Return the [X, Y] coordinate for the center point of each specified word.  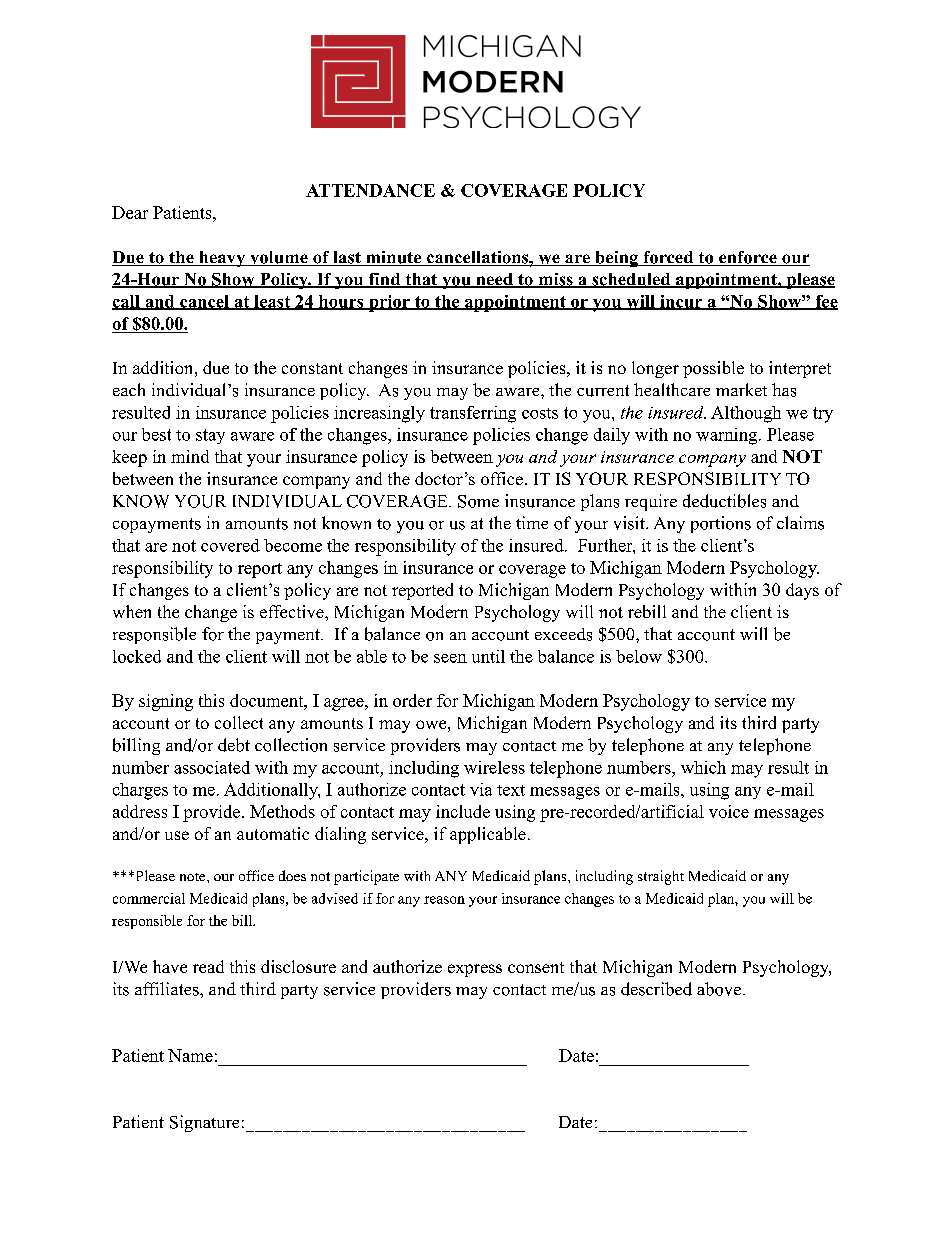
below [639, 656]
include [463, 811]
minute [393, 258]
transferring [473, 414]
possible [713, 369]
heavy [222, 259]
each [129, 389]
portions [721, 524]
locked [137, 656]
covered [230, 545]
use [177, 835]
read [208, 966]
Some [478, 501]
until [488, 656]
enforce [748, 258]
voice [729, 811]
